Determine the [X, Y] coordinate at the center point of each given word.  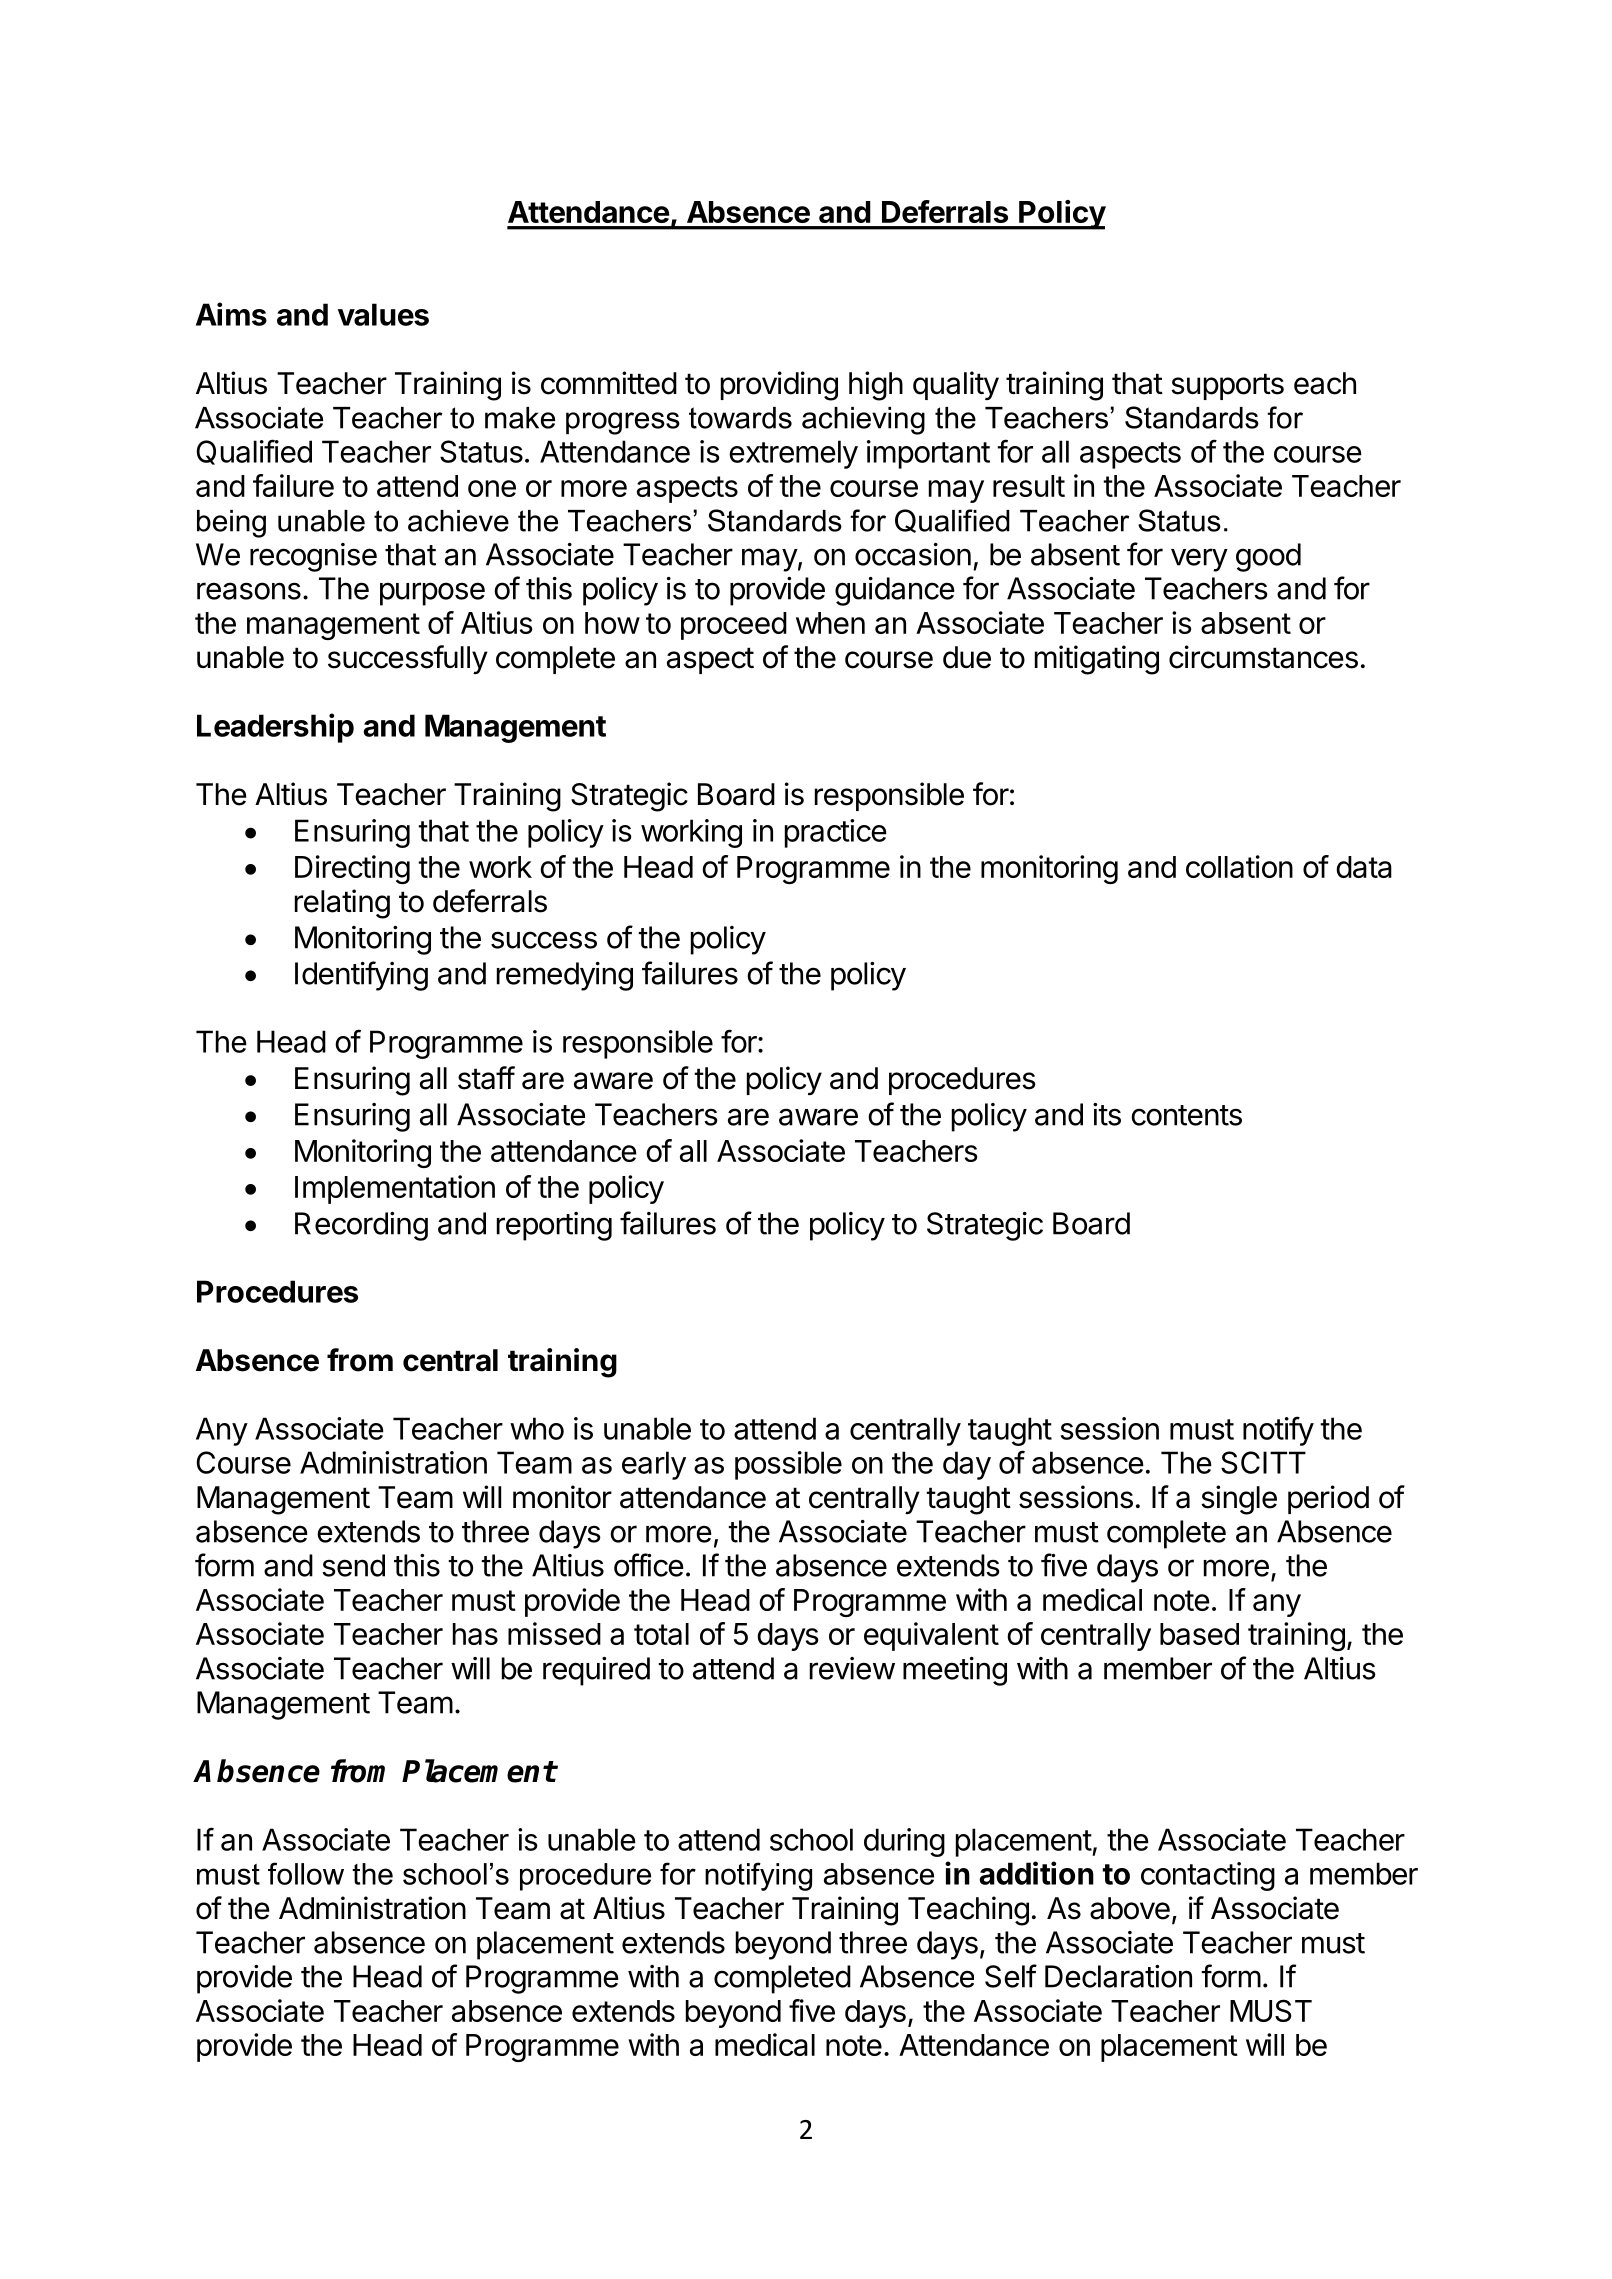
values [383, 314]
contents [1186, 1115]
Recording [361, 1226]
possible [788, 1465]
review [852, 1668]
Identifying [361, 976]
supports [1227, 386]
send [353, 1565]
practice [836, 833]
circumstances [1263, 657]
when [830, 623]
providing [779, 386]
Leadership [275, 728]
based [1199, 1634]
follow [306, 1873]
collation [1239, 866]
